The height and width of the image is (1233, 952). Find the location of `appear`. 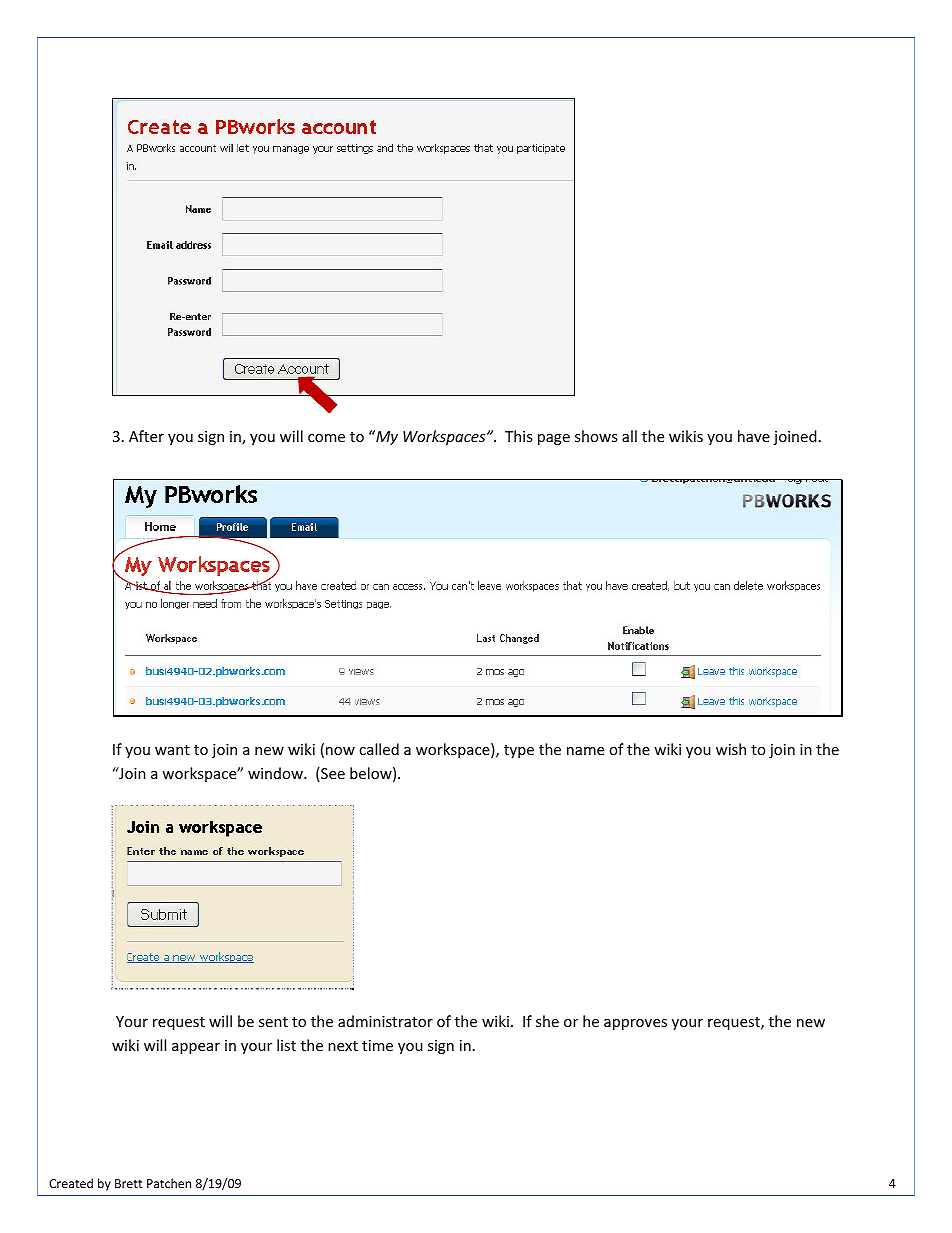

appear is located at coordinates (196, 1048).
